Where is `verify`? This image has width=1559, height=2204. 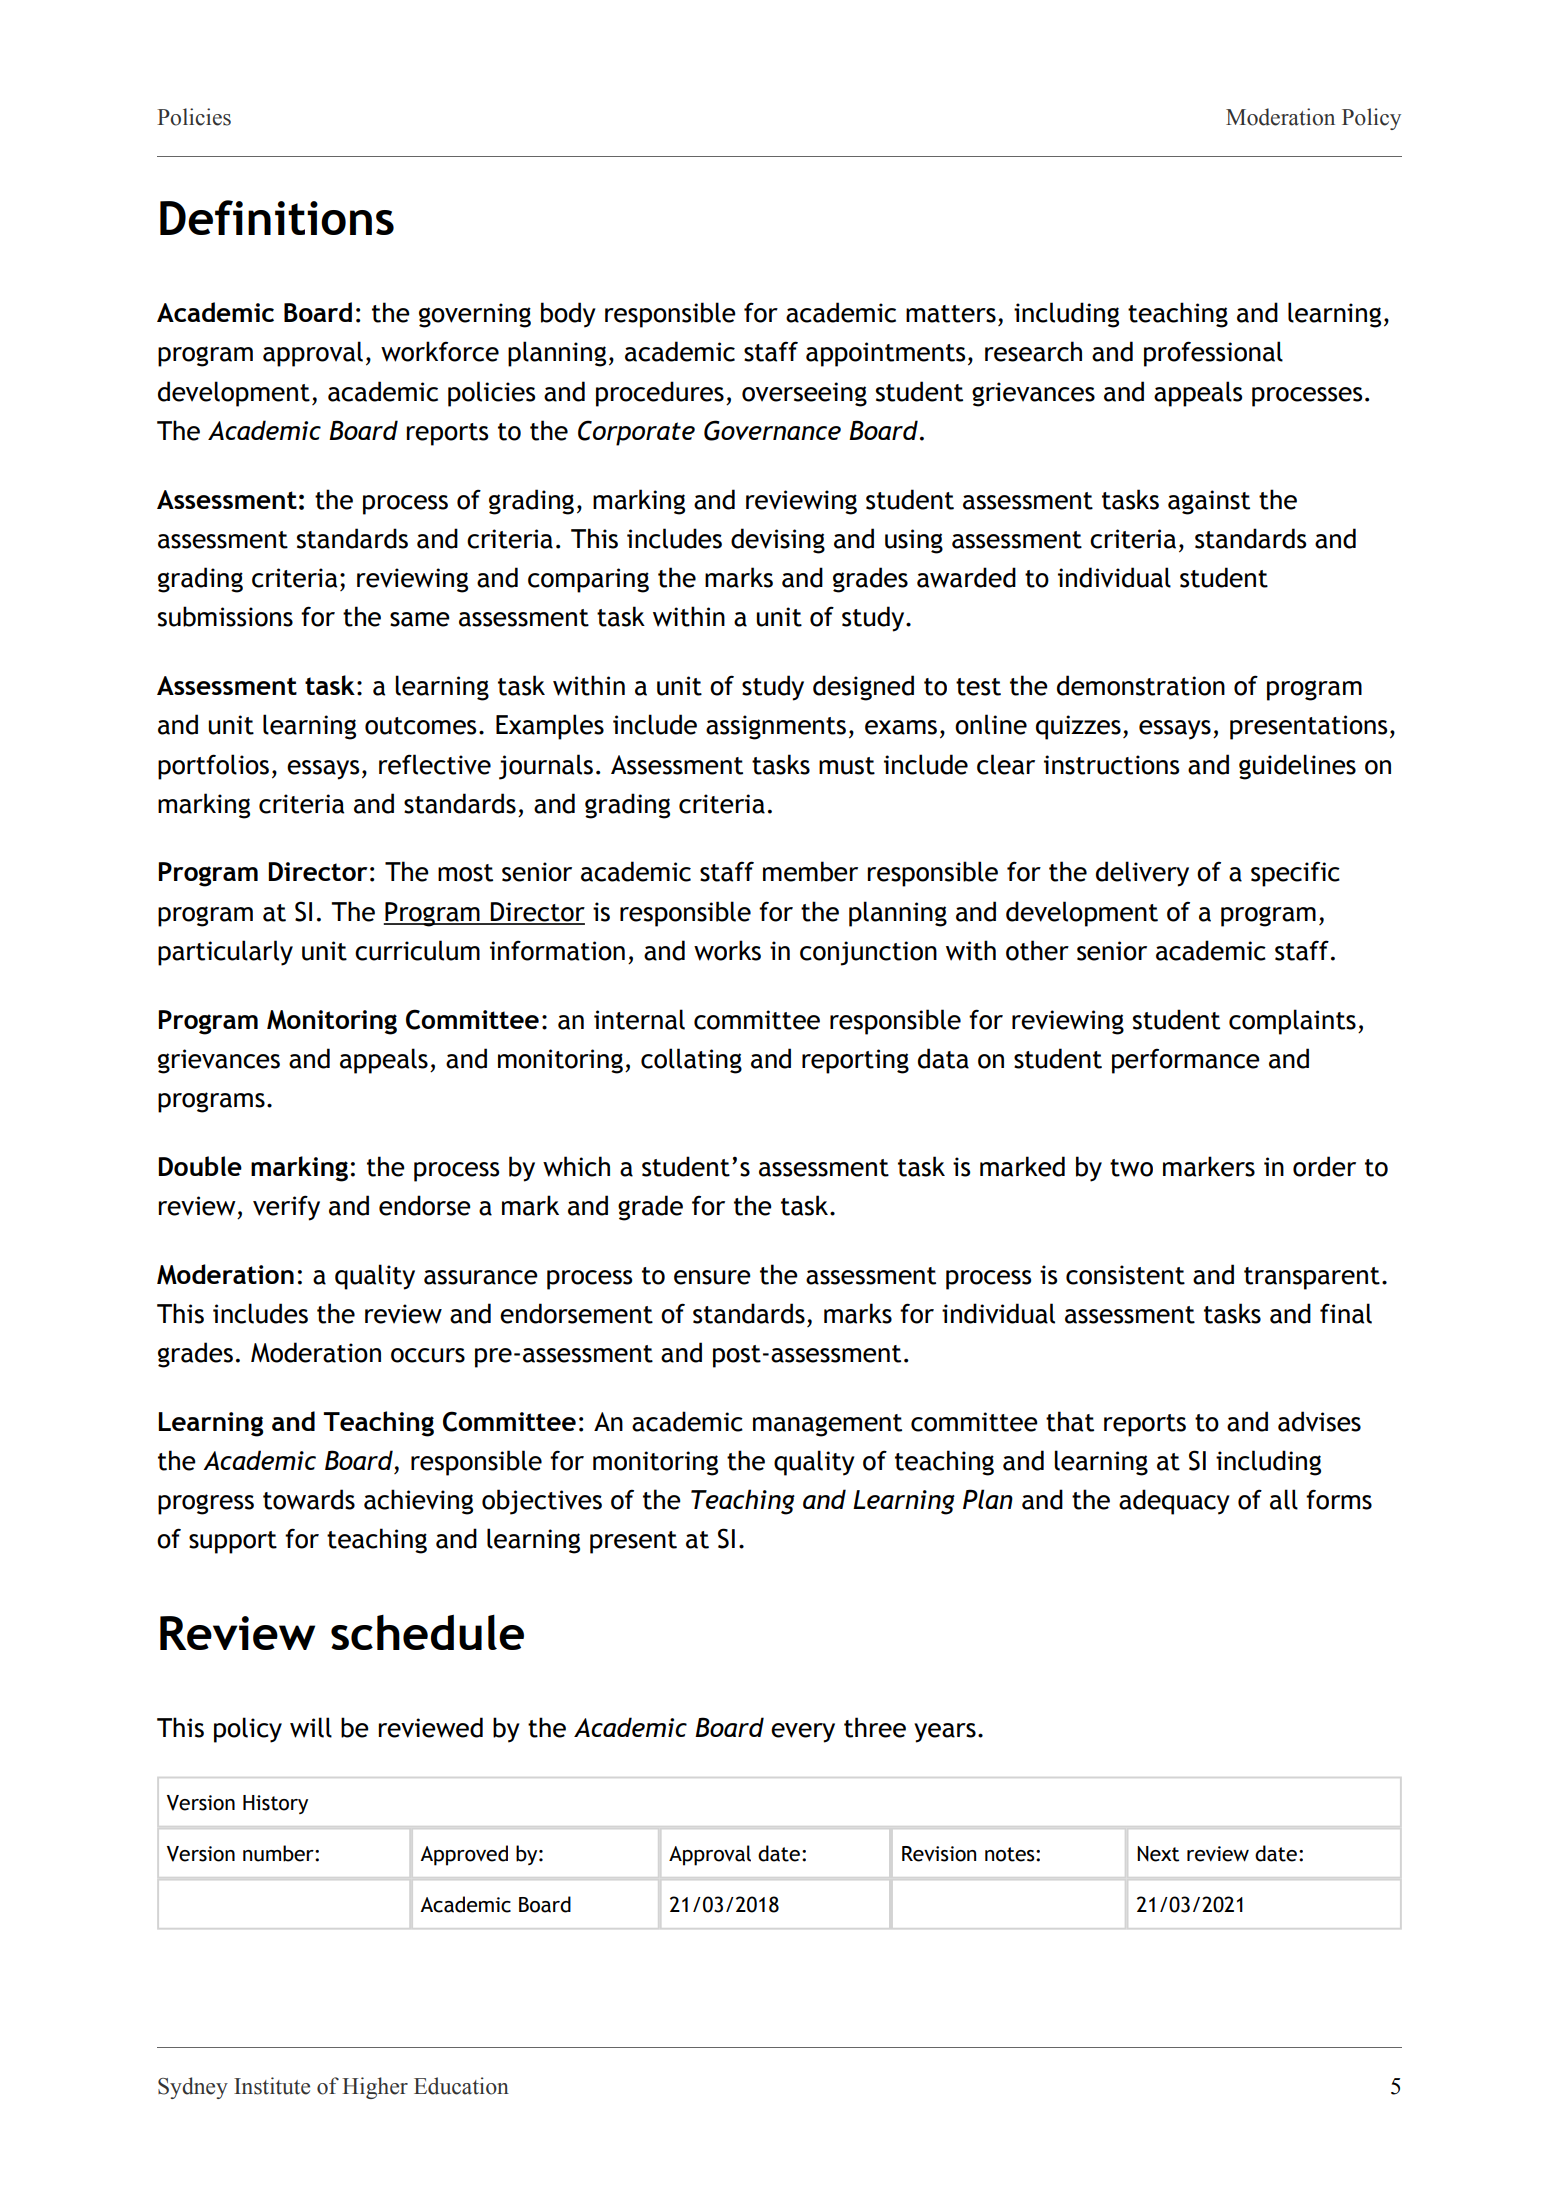 verify is located at coordinates (286, 1208).
